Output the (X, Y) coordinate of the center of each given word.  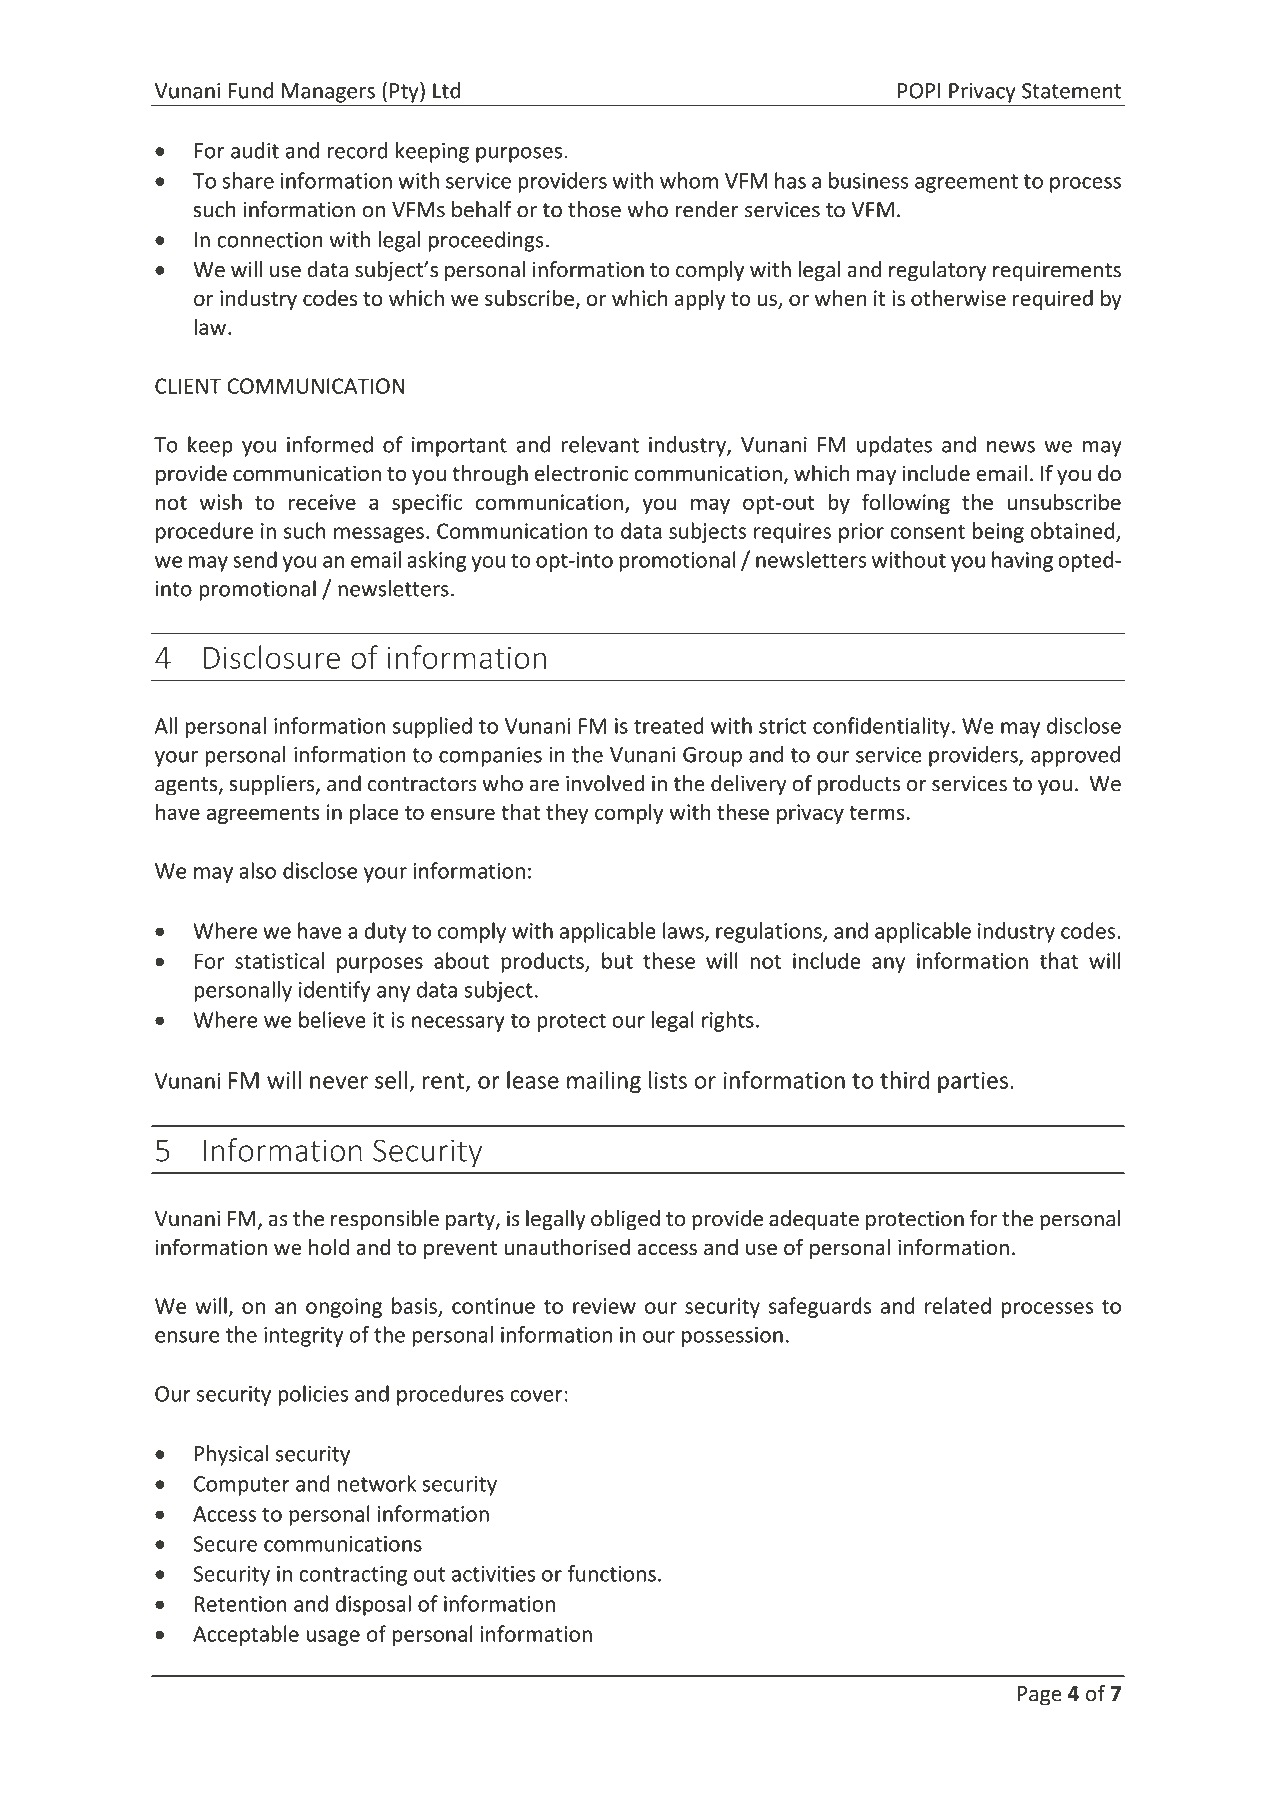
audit (255, 150)
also (257, 870)
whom (689, 180)
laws (684, 931)
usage (333, 1638)
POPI (919, 91)
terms (877, 813)
